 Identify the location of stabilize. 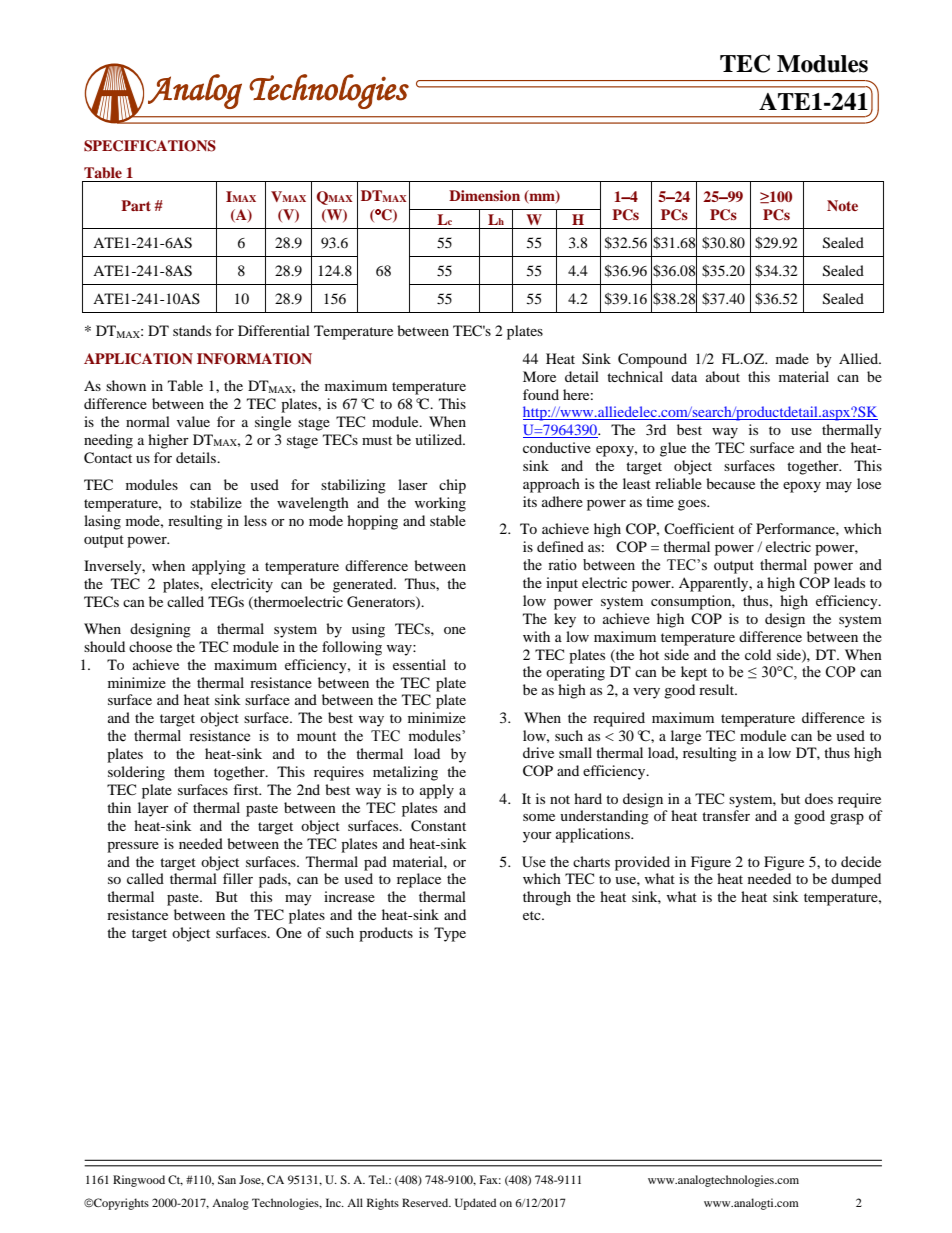
(216, 502).
